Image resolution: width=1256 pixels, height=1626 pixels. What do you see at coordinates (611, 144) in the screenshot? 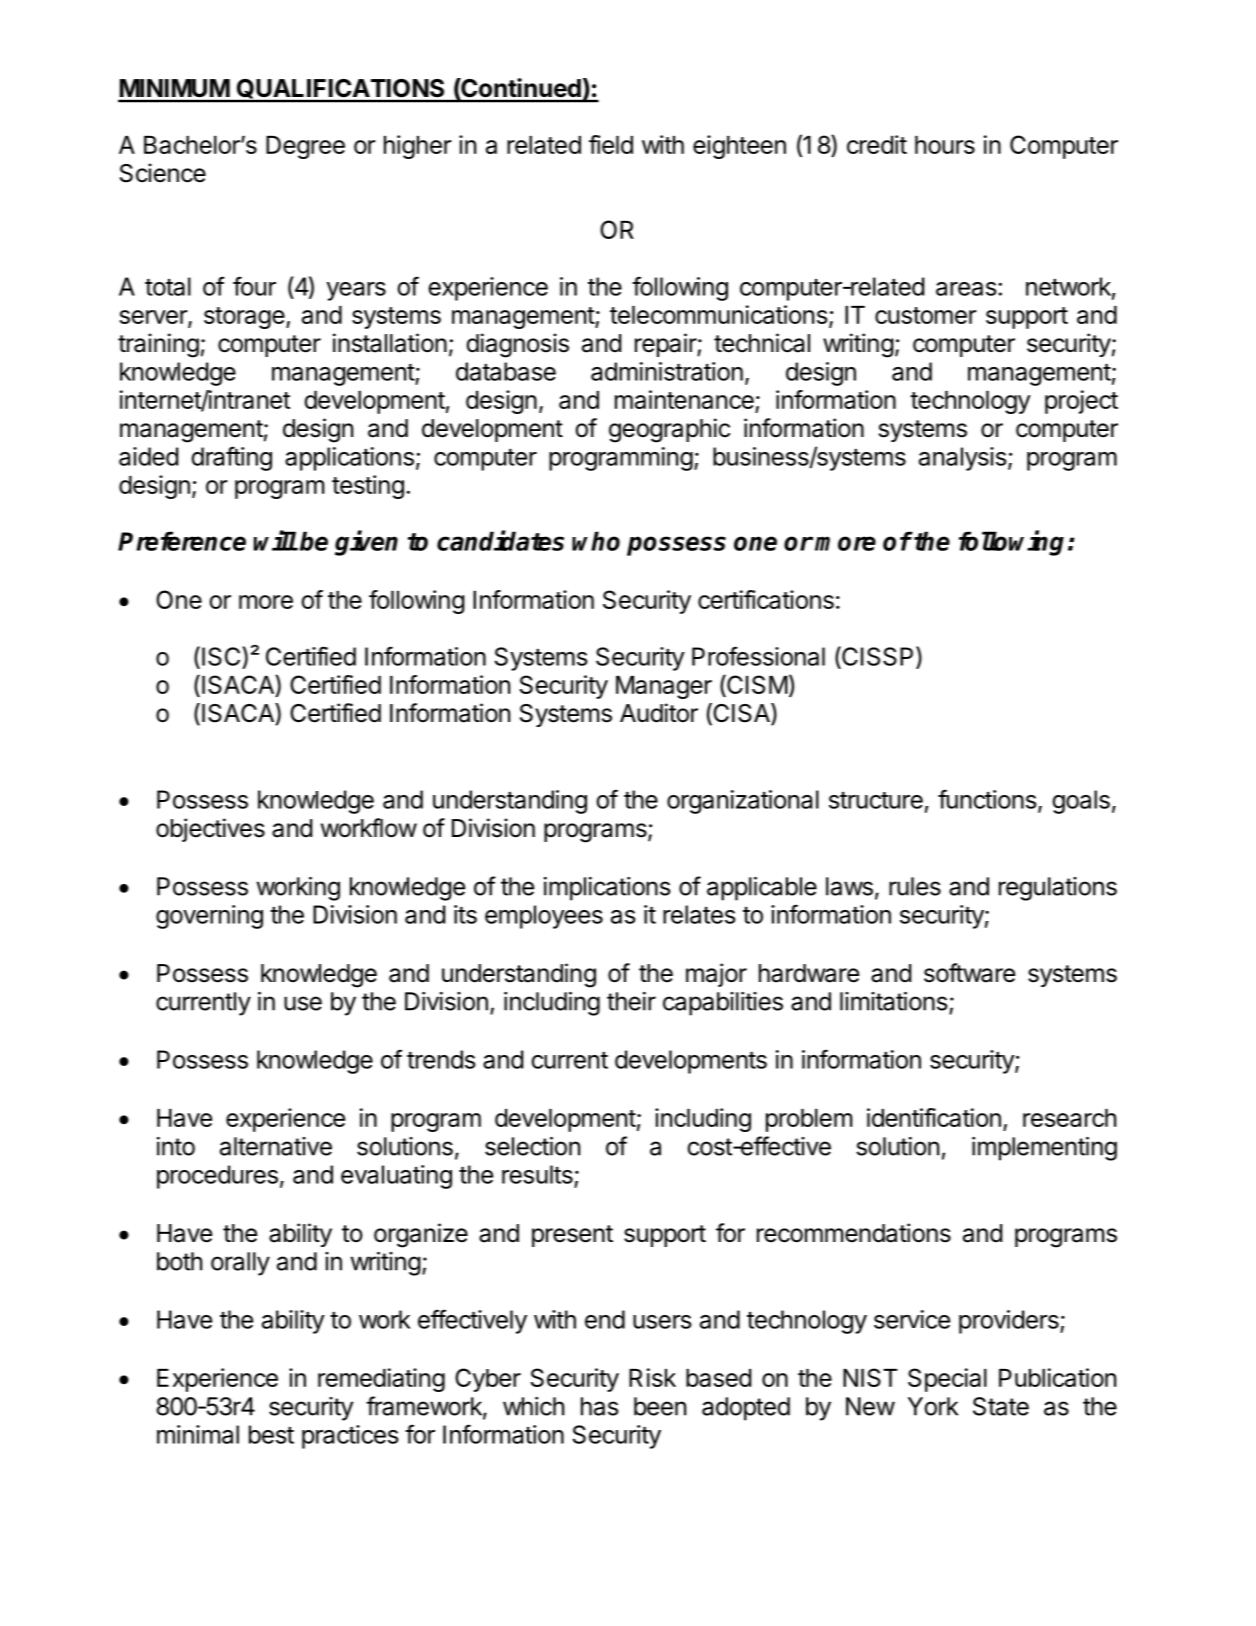
I see `field` at bounding box center [611, 144].
